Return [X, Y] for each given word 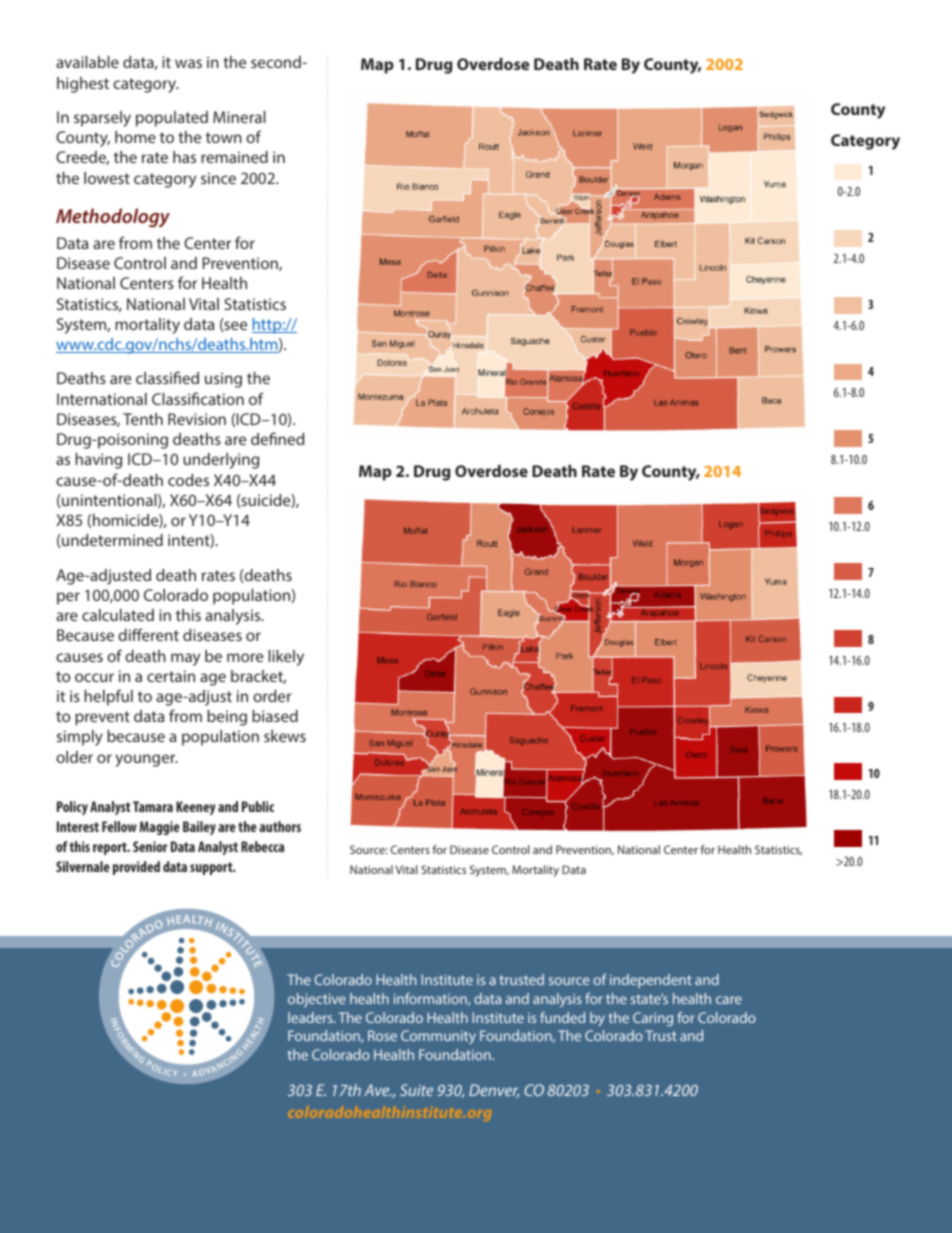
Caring [653, 1019]
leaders [311, 1017]
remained [234, 157]
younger [146, 760]
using [223, 380]
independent [651, 981]
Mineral [239, 117]
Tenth [143, 419]
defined [277, 438]
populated [172, 119]
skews [285, 736]
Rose [382, 1035]
